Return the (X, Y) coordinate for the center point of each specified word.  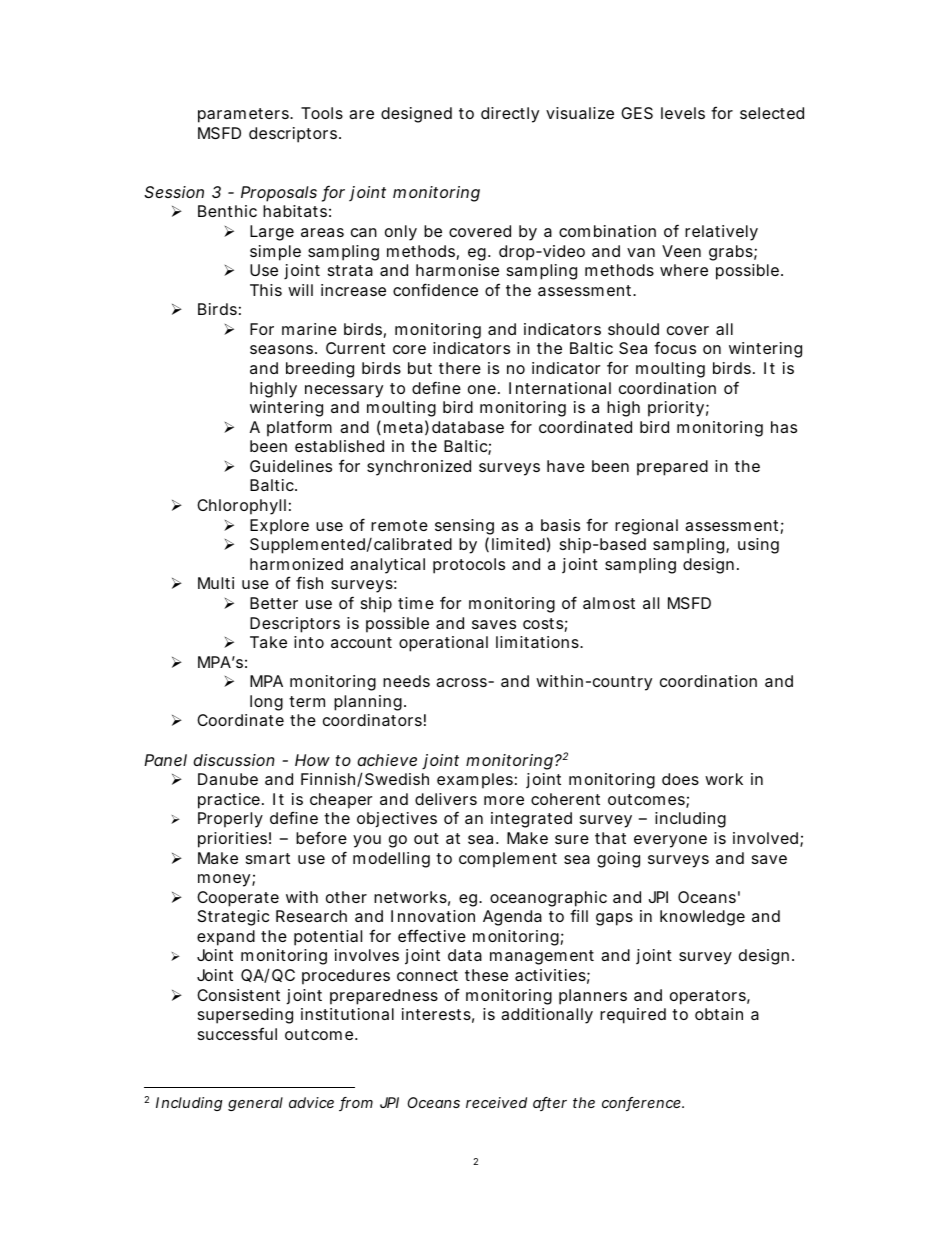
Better (274, 603)
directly (510, 115)
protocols (469, 566)
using (758, 546)
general (255, 1104)
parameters (244, 115)
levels (683, 113)
